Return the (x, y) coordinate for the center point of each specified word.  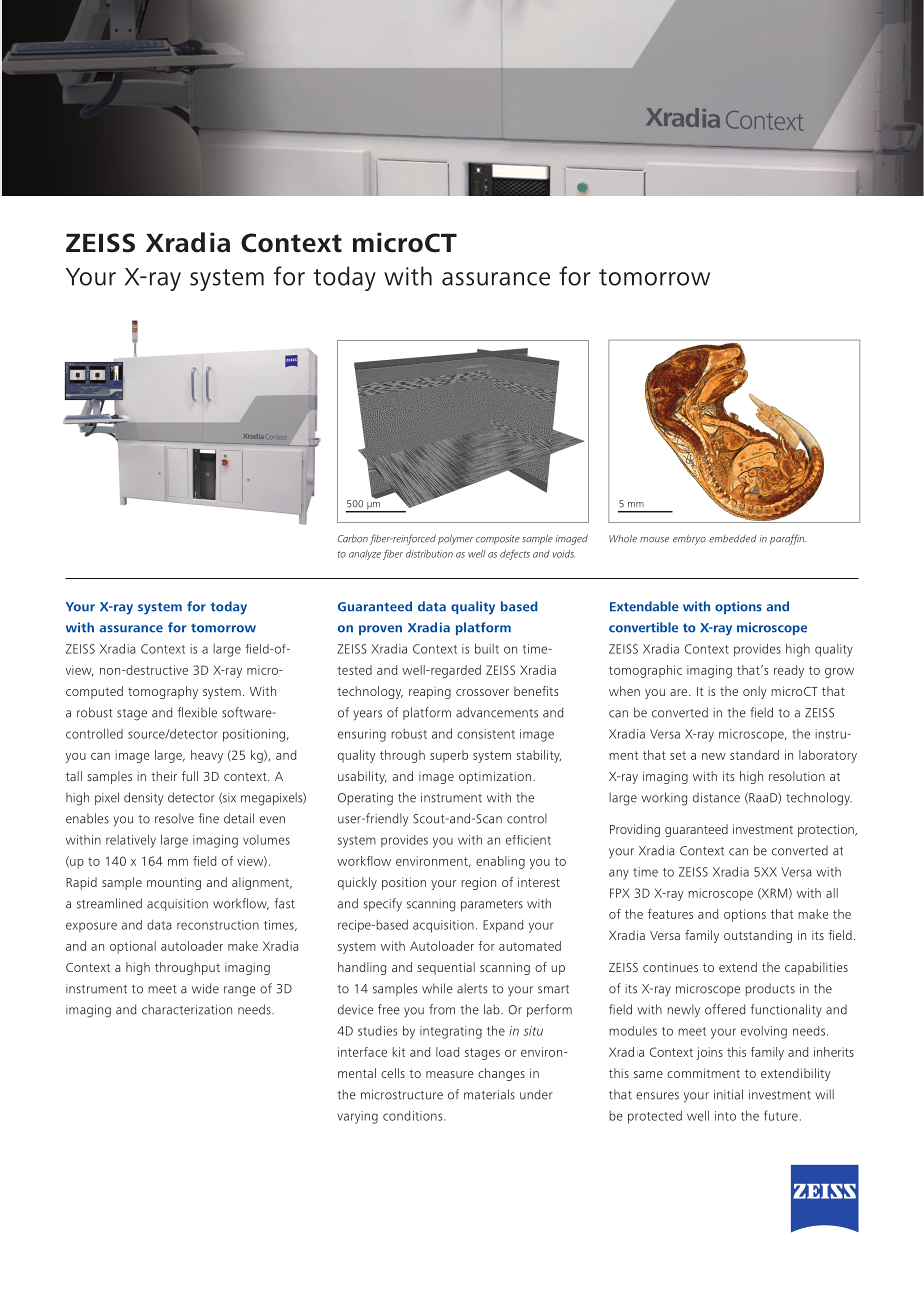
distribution (429, 554)
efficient (528, 840)
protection (827, 830)
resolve (174, 818)
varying (357, 1117)
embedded (733, 539)
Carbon (352, 538)
